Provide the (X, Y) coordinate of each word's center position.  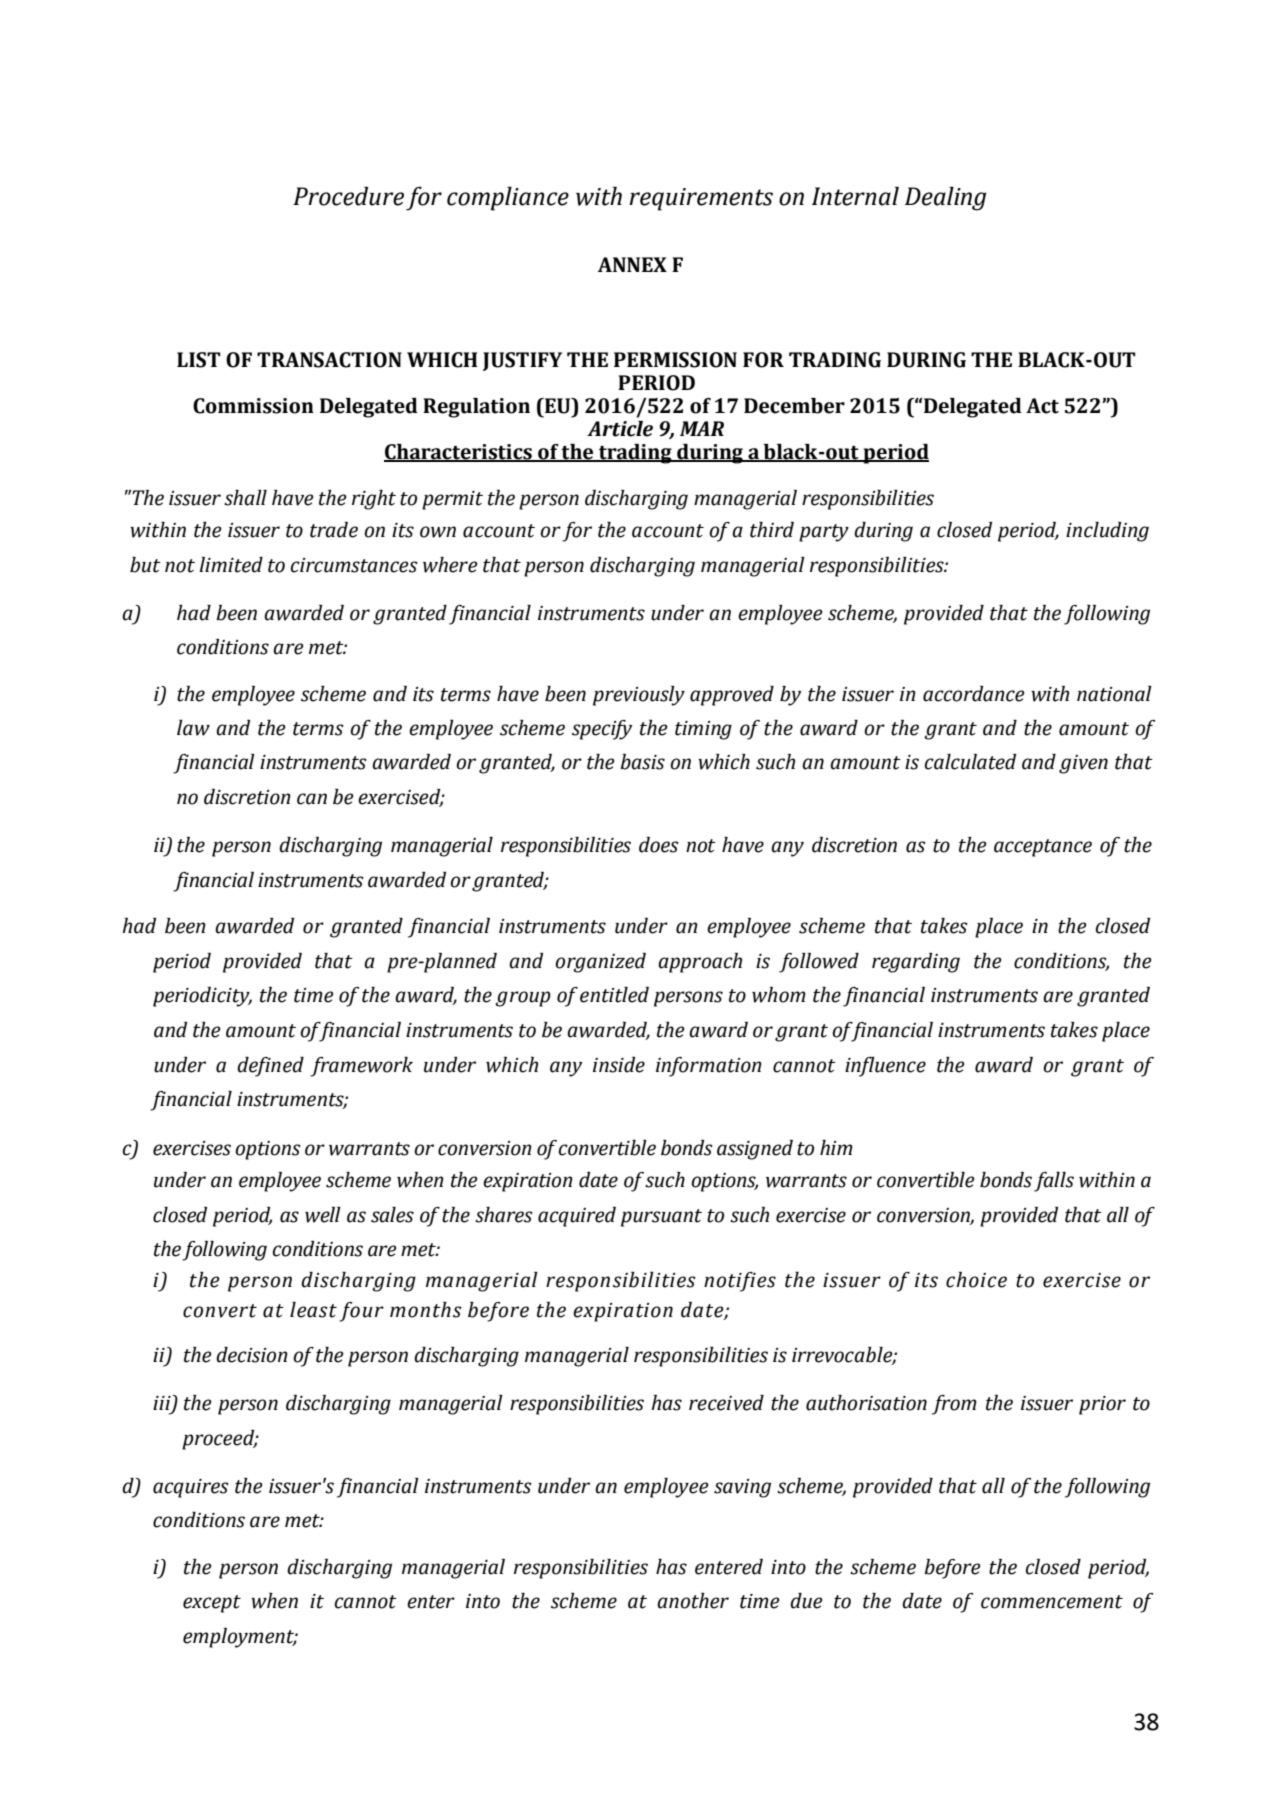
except (212, 1604)
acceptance (1043, 848)
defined (270, 1067)
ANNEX (632, 264)
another (693, 1601)
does (659, 845)
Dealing (945, 198)
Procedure (348, 196)
